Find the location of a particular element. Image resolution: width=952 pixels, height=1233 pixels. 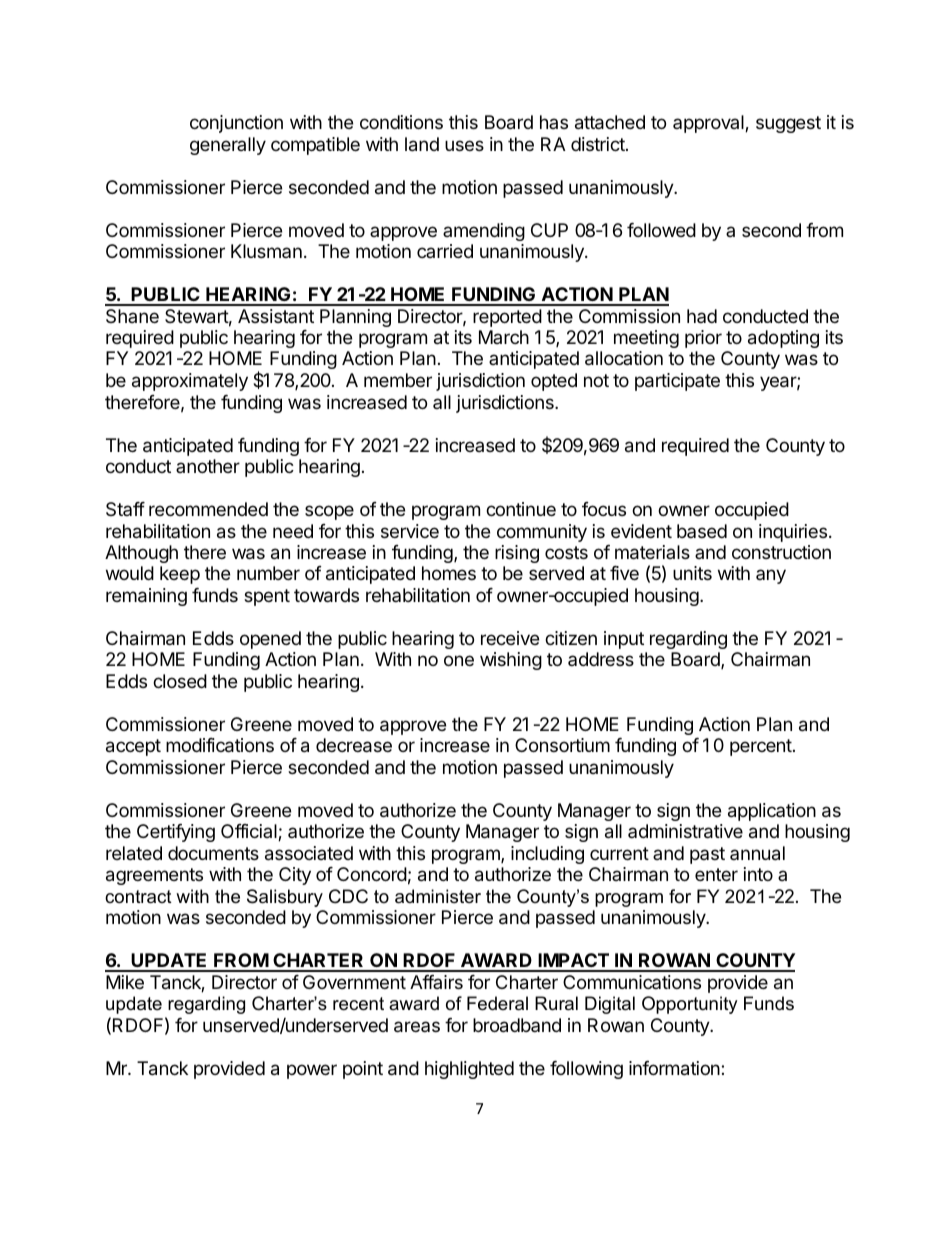

generally is located at coordinates (228, 146).
